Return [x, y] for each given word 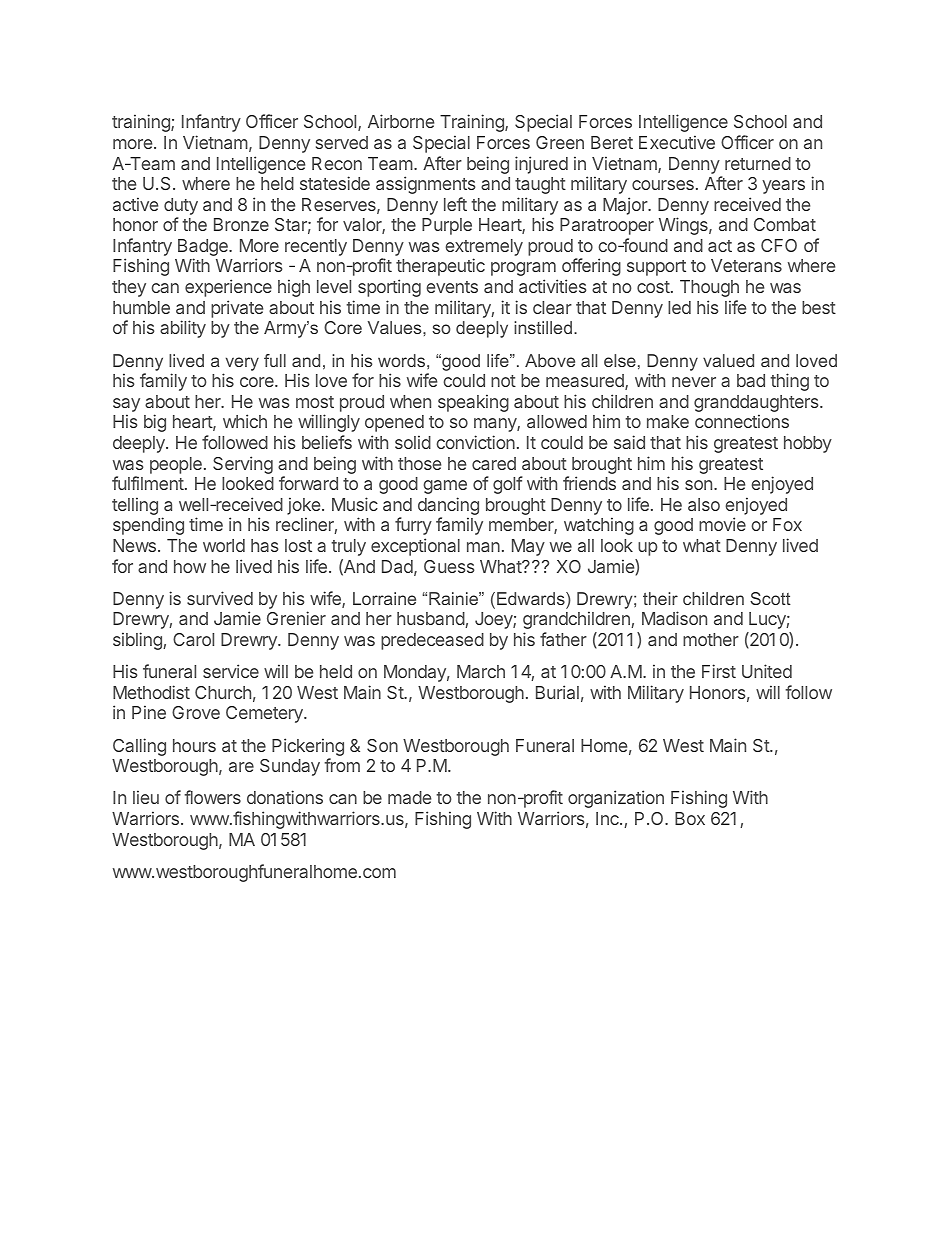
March [481, 671]
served [342, 142]
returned [758, 163]
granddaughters [757, 405]
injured [541, 165]
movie [722, 524]
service [231, 671]
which [245, 421]
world [224, 545]
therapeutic [440, 267]
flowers [212, 797]
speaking [473, 403]
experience [228, 288]
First [719, 671]
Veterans [746, 265]
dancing [448, 507]
